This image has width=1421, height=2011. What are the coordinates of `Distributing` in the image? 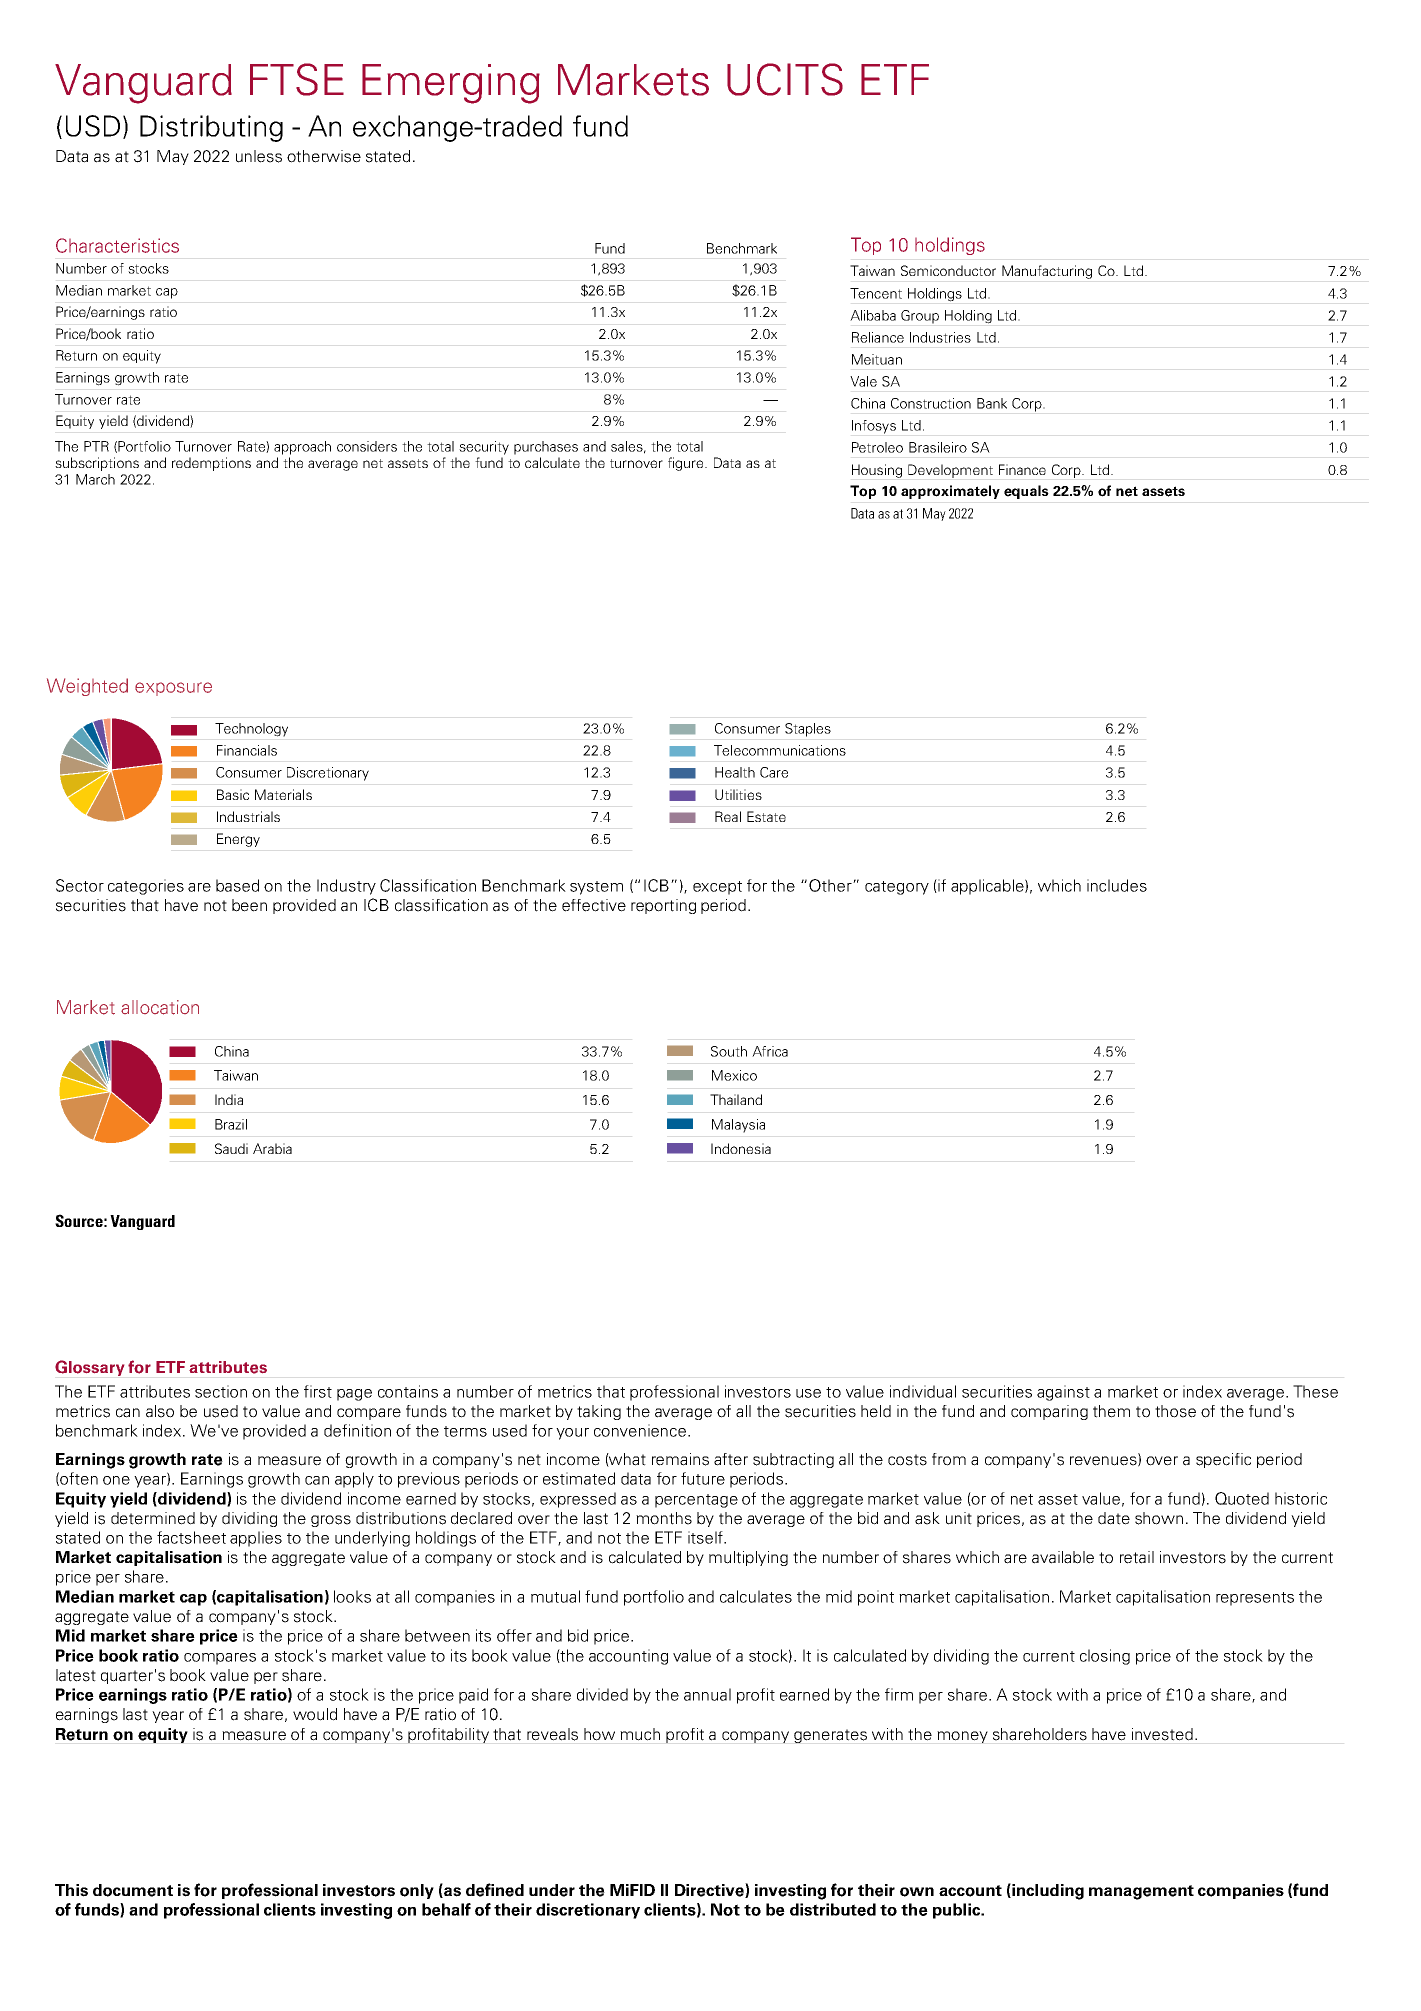 It's located at (211, 128).
